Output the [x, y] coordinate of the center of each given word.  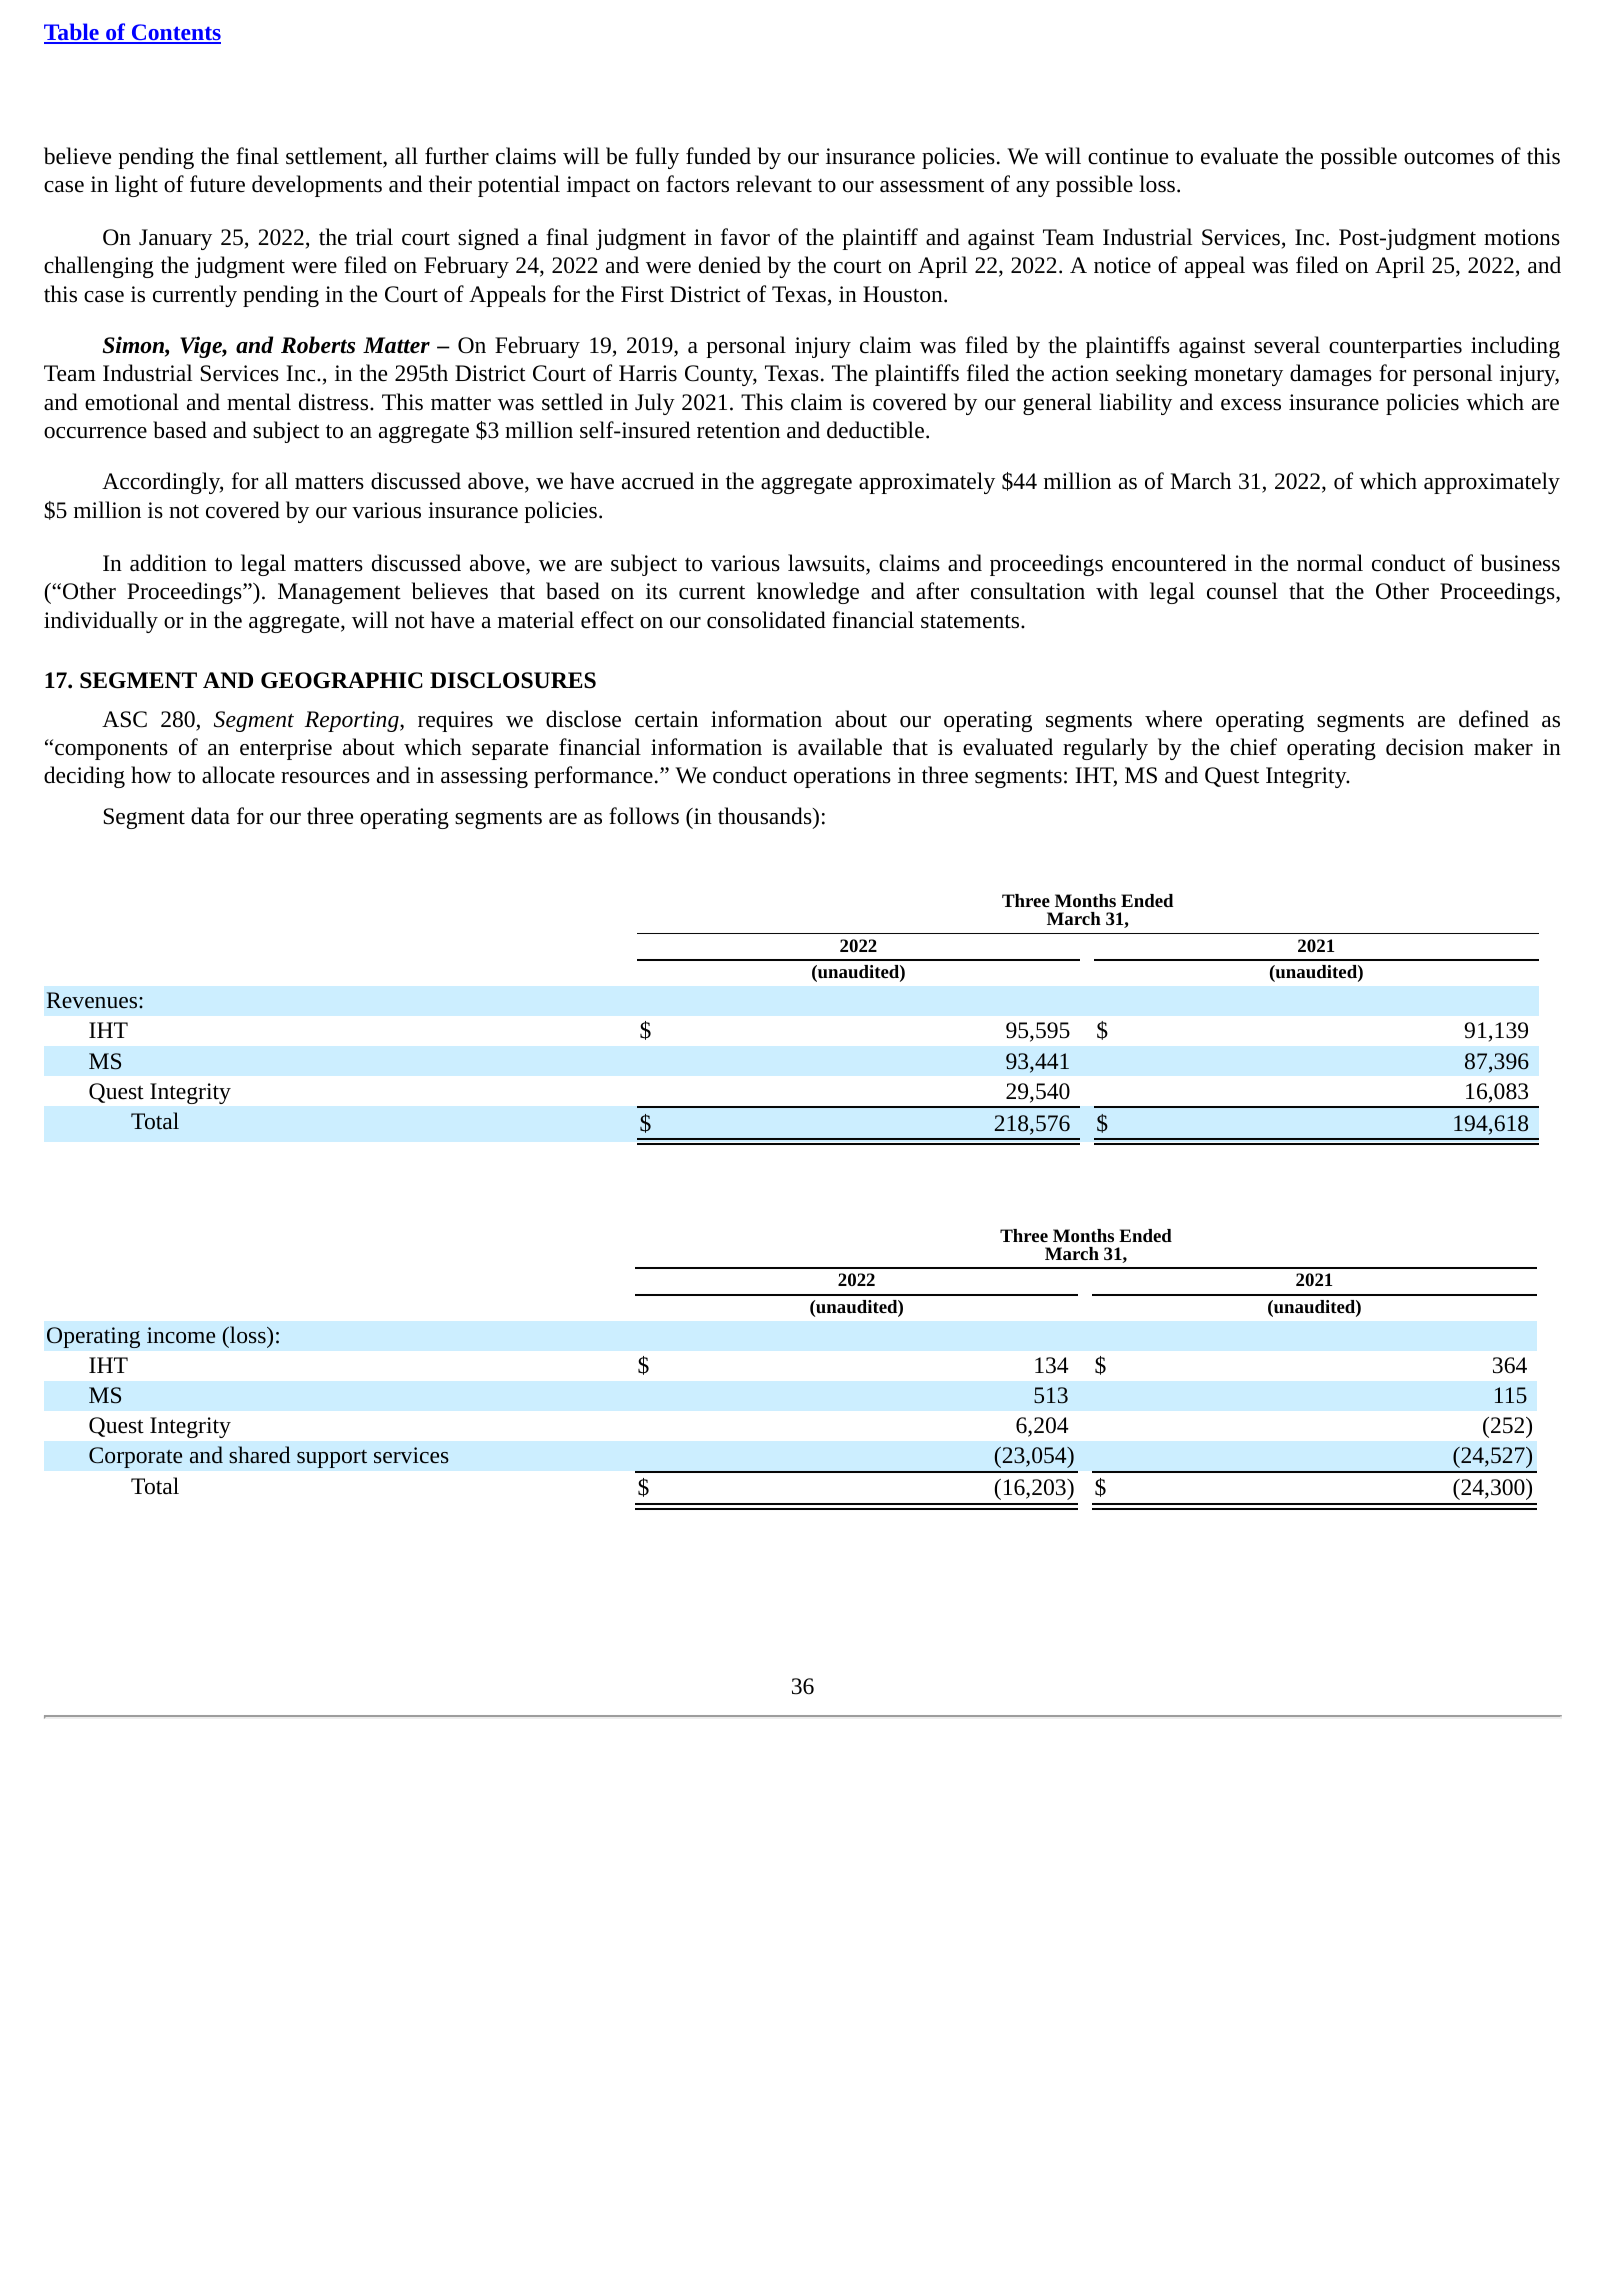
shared [259, 1455]
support [332, 1459]
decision [1425, 747]
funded [718, 156]
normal [1330, 563]
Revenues [93, 1000]
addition [168, 563]
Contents [175, 33]
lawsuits [827, 564]
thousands [766, 816]
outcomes [1449, 157]
